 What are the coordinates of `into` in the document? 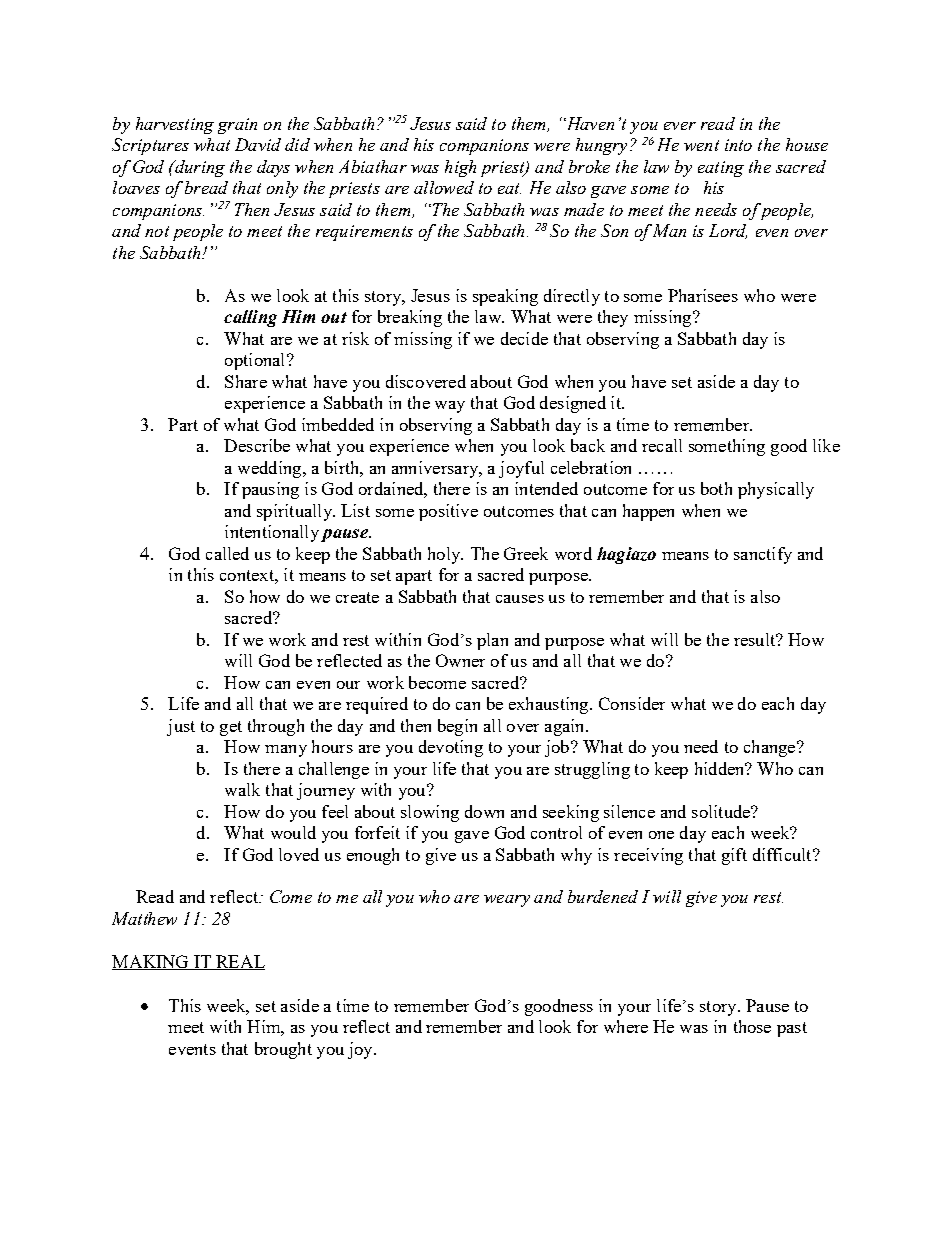 It's located at (738, 145).
